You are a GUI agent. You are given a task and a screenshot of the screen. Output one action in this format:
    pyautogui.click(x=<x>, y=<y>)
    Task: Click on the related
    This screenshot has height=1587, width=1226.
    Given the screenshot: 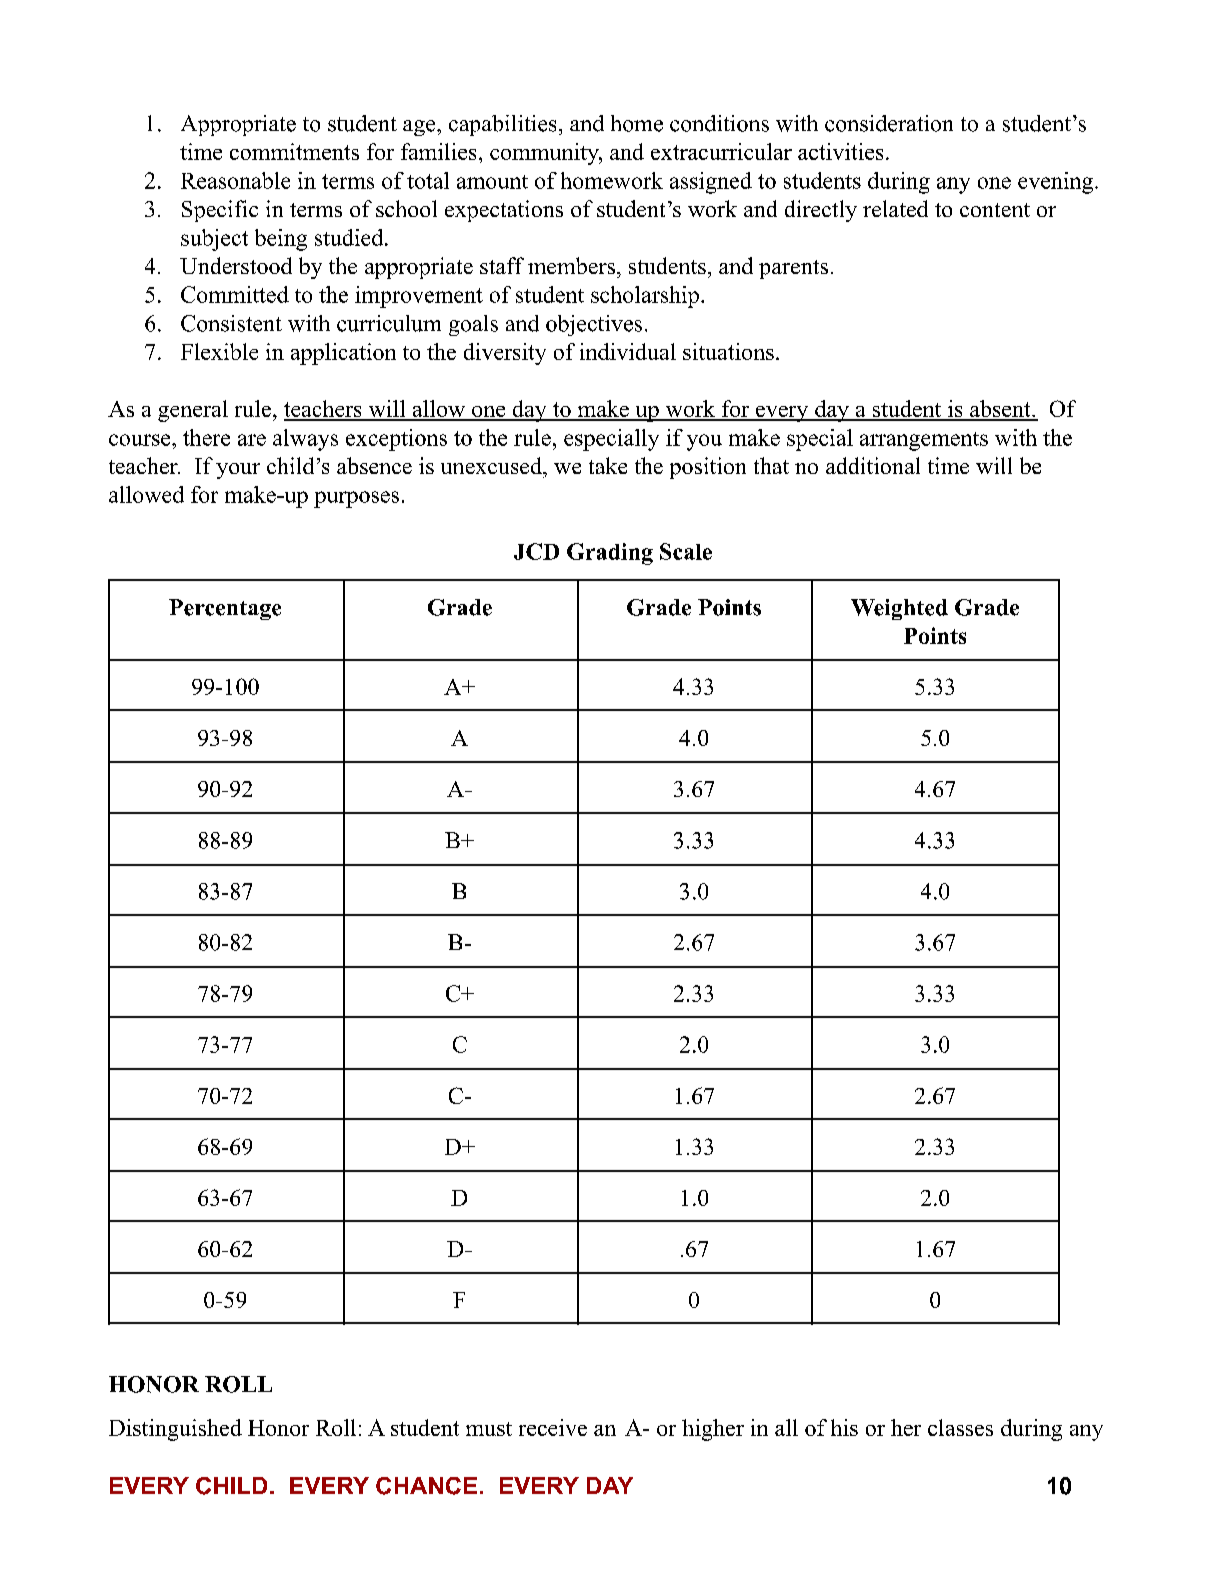 What is the action you would take?
    pyautogui.click(x=895, y=208)
